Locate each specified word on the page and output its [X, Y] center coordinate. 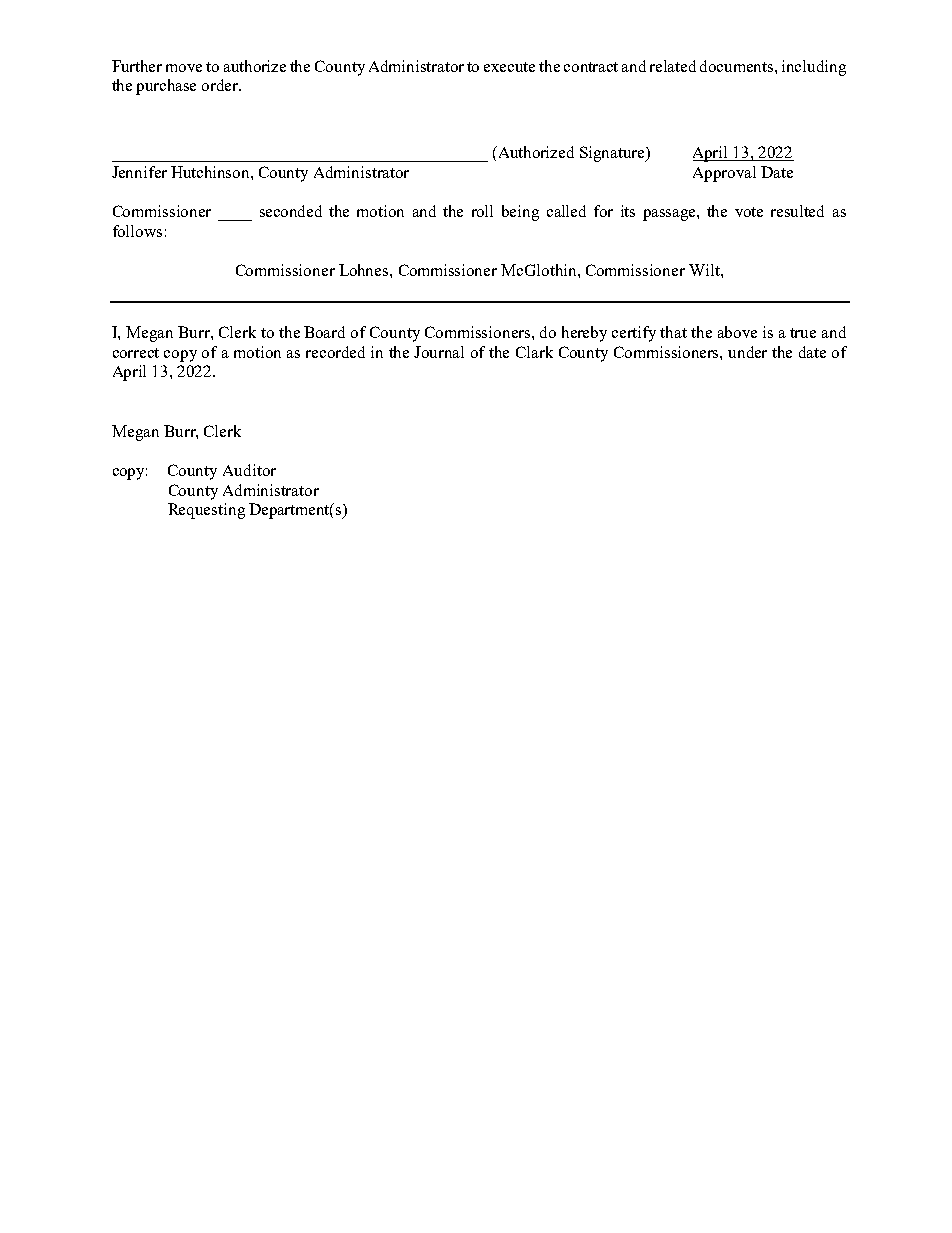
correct [136, 353]
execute [509, 67]
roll [482, 211]
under [747, 352]
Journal [439, 352]
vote [749, 212]
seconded [291, 211]
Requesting [206, 511]
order [221, 85]
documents [738, 66]
